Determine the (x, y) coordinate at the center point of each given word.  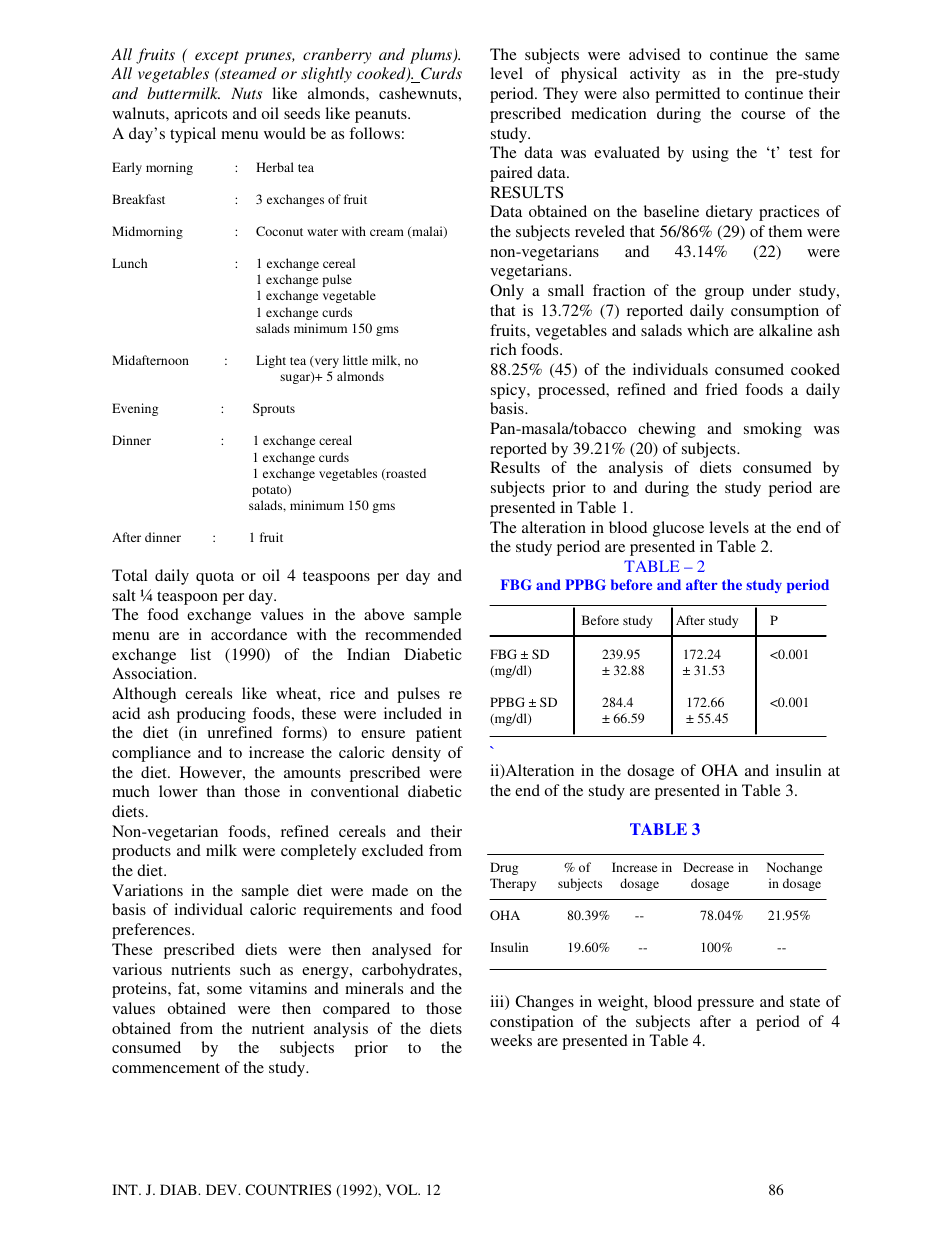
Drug (504, 868)
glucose (678, 529)
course (763, 115)
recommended (413, 634)
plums (432, 56)
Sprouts (274, 409)
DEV (223, 1189)
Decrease (708, 867)
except (217, 57)
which (708, 330)
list (201, 654)
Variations (147, 890)
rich (503, 349)
